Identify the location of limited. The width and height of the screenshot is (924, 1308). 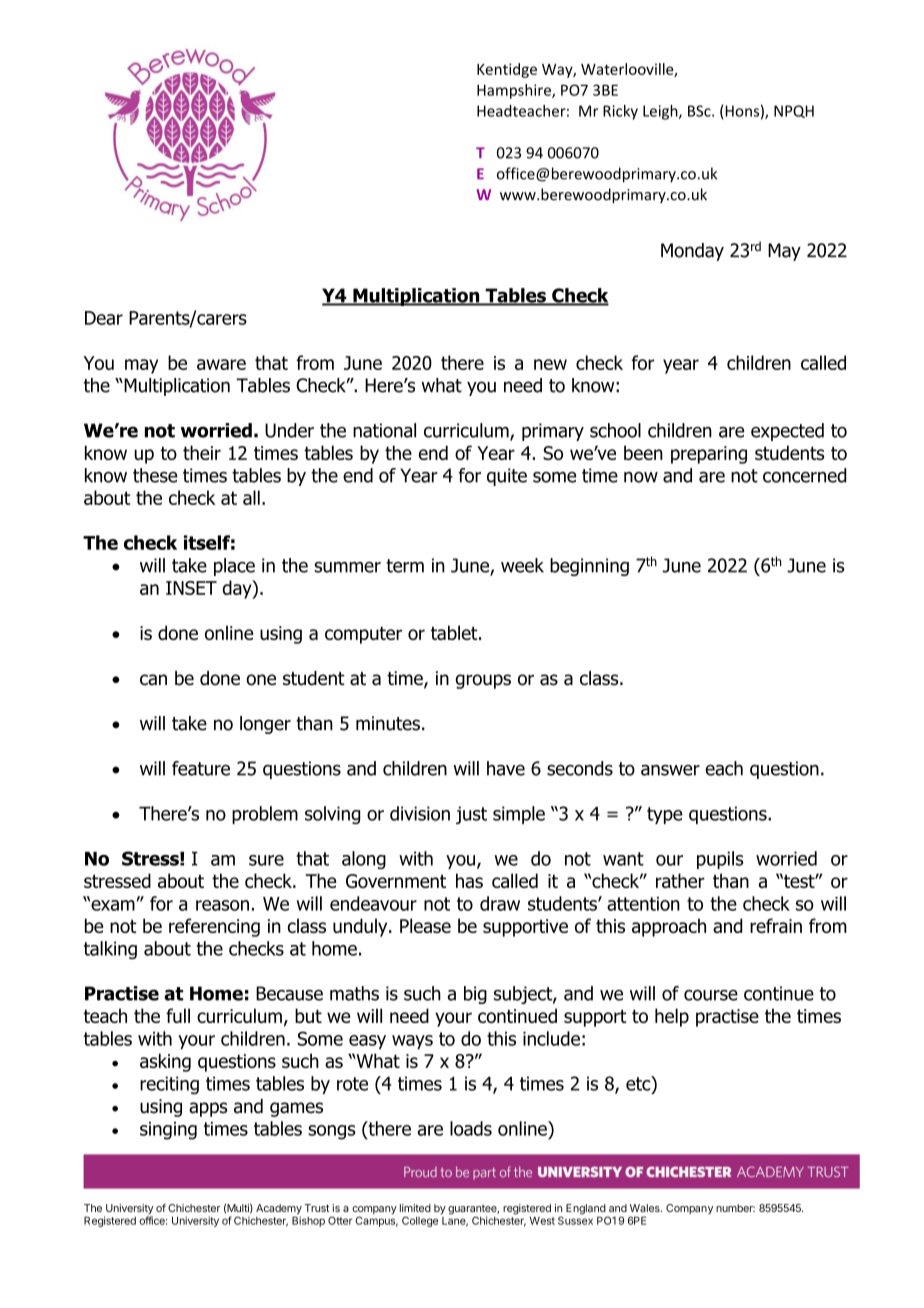
(415, 1208).
